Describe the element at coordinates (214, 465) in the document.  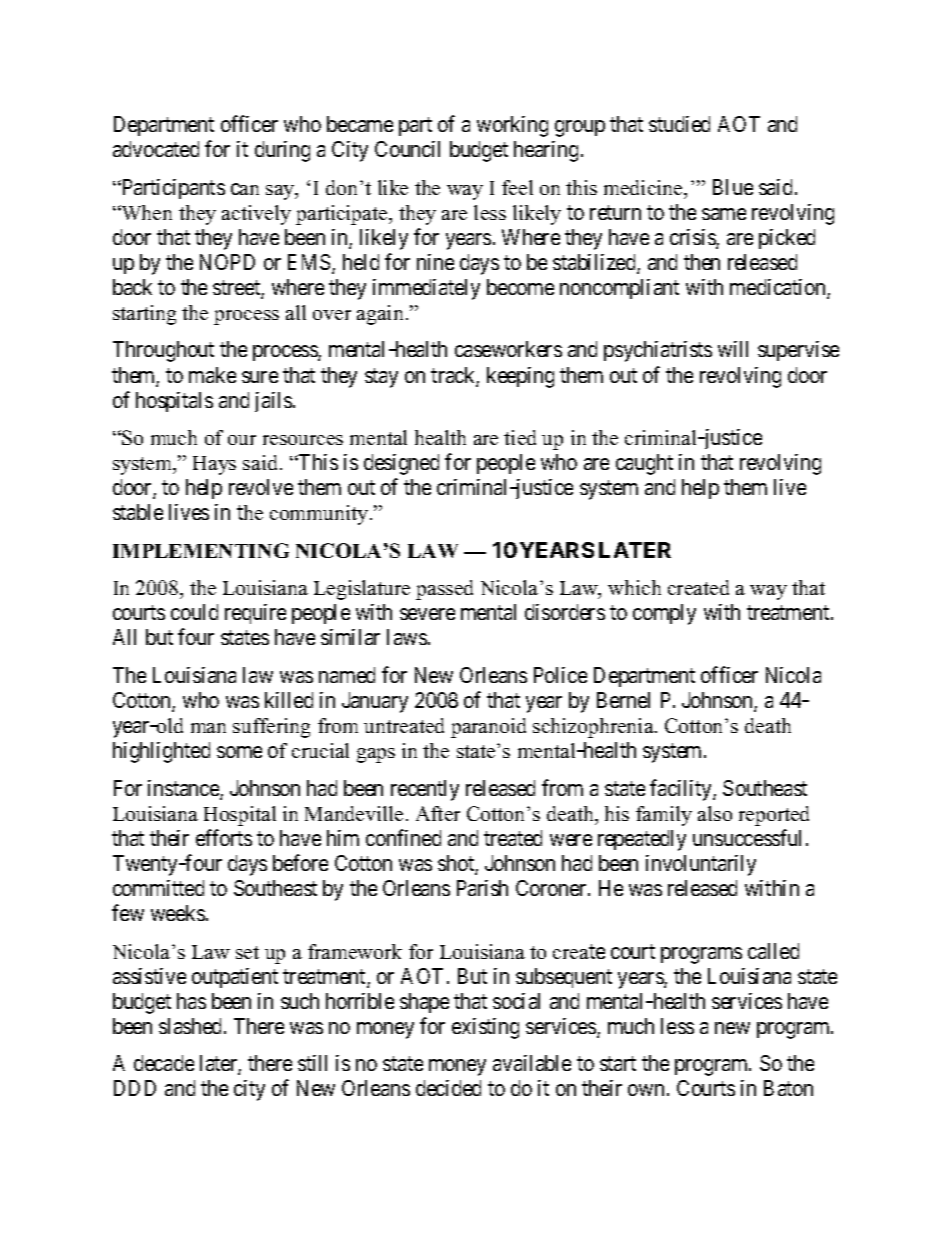
I see `Hays` at that location.
